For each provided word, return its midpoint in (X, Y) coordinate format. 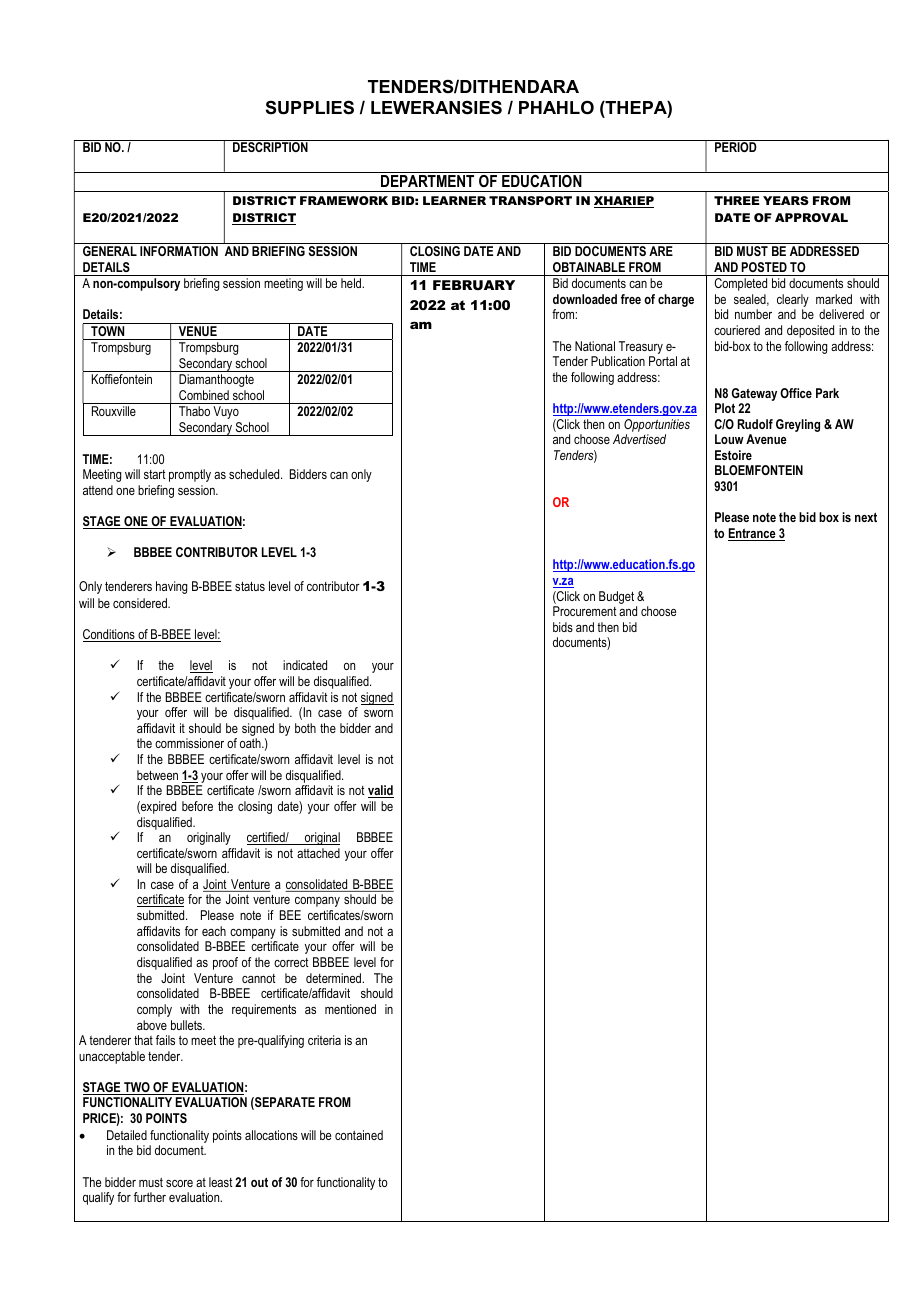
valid (381, 791)
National (595, 346)
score (179, 1183)
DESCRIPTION (270, 146)
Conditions (110, 635)
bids (563, 627)
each (214, 931)
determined (335, 978)
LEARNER (454, 200)
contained (359, 1135)
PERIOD (736, 146)
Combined (204, 395)
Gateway (754, 394)
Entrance (753, 534)
